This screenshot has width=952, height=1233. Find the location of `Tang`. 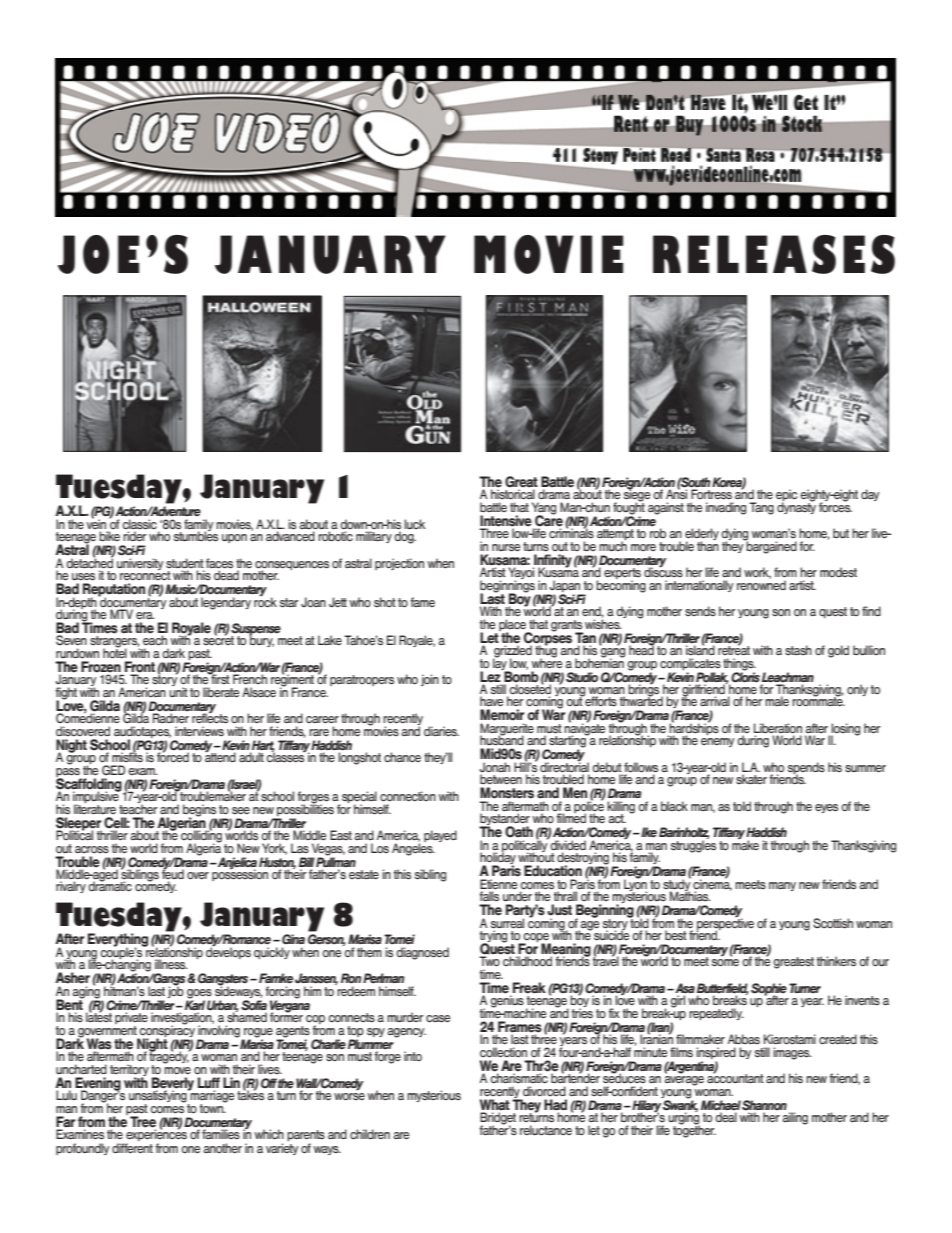

Tang is located at coordinates (761, 508).
